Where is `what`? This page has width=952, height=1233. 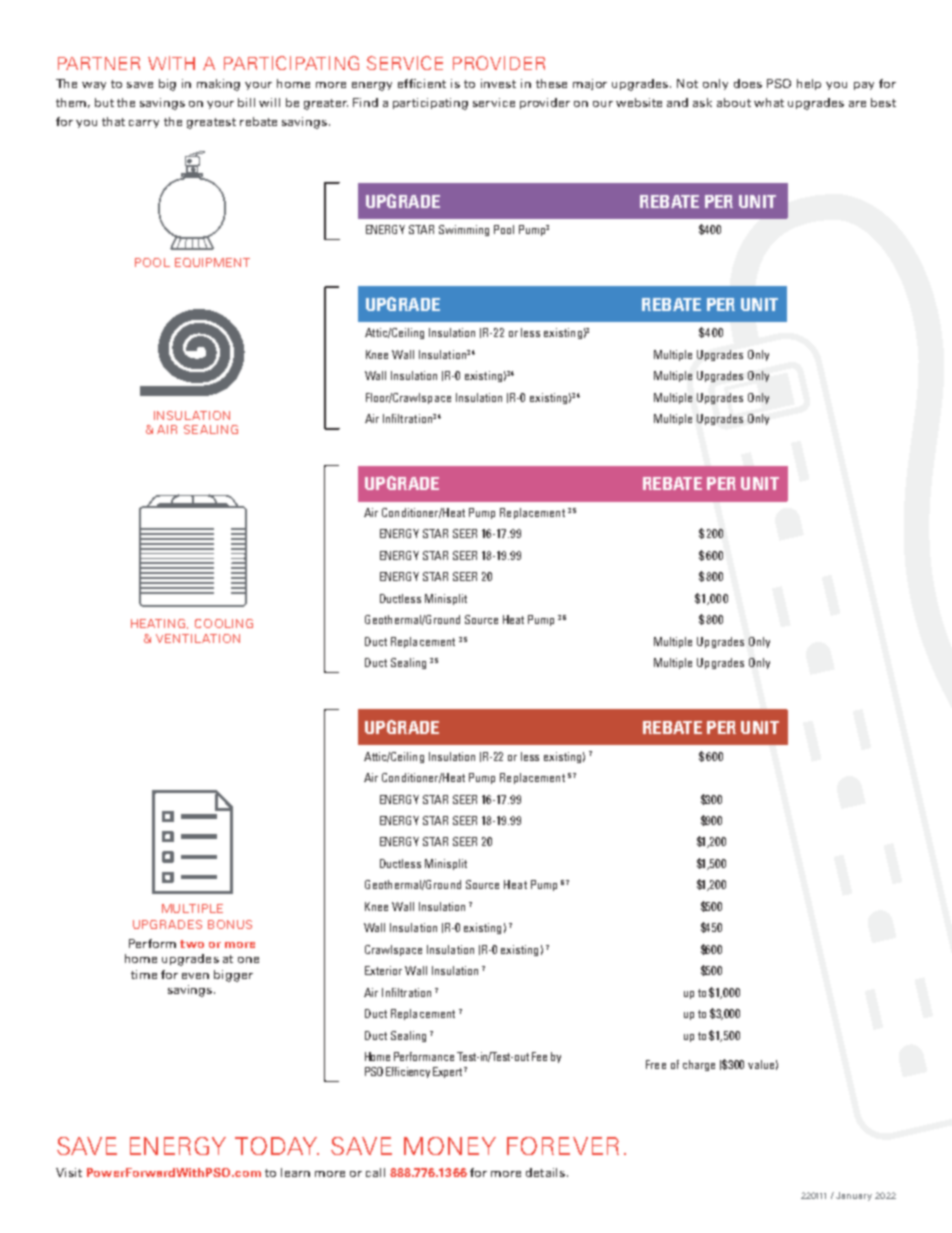 what is located at coordinates (769, 102).
